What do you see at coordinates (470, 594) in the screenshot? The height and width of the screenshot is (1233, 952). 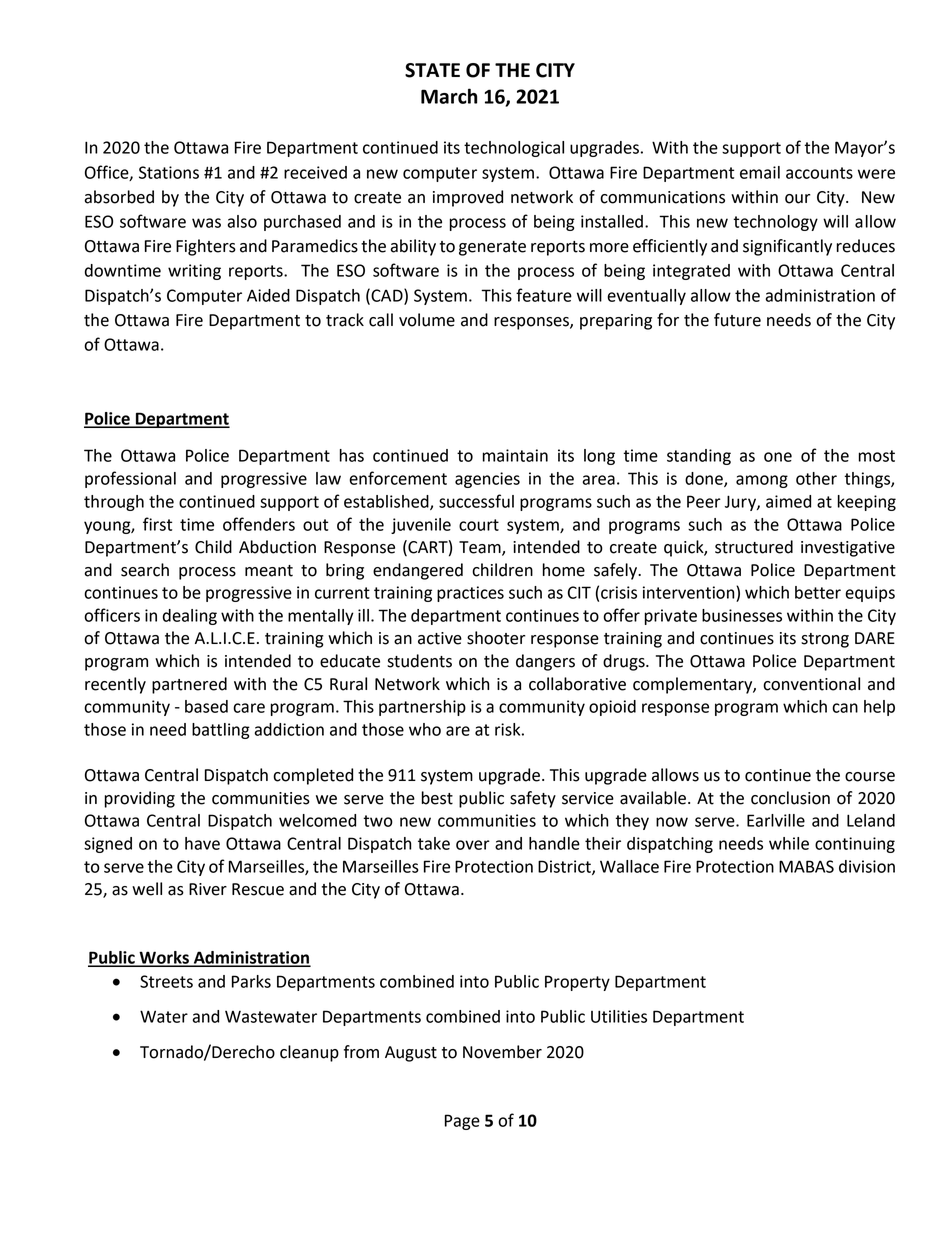 I see `practices` at bounding box center [470, 594].
